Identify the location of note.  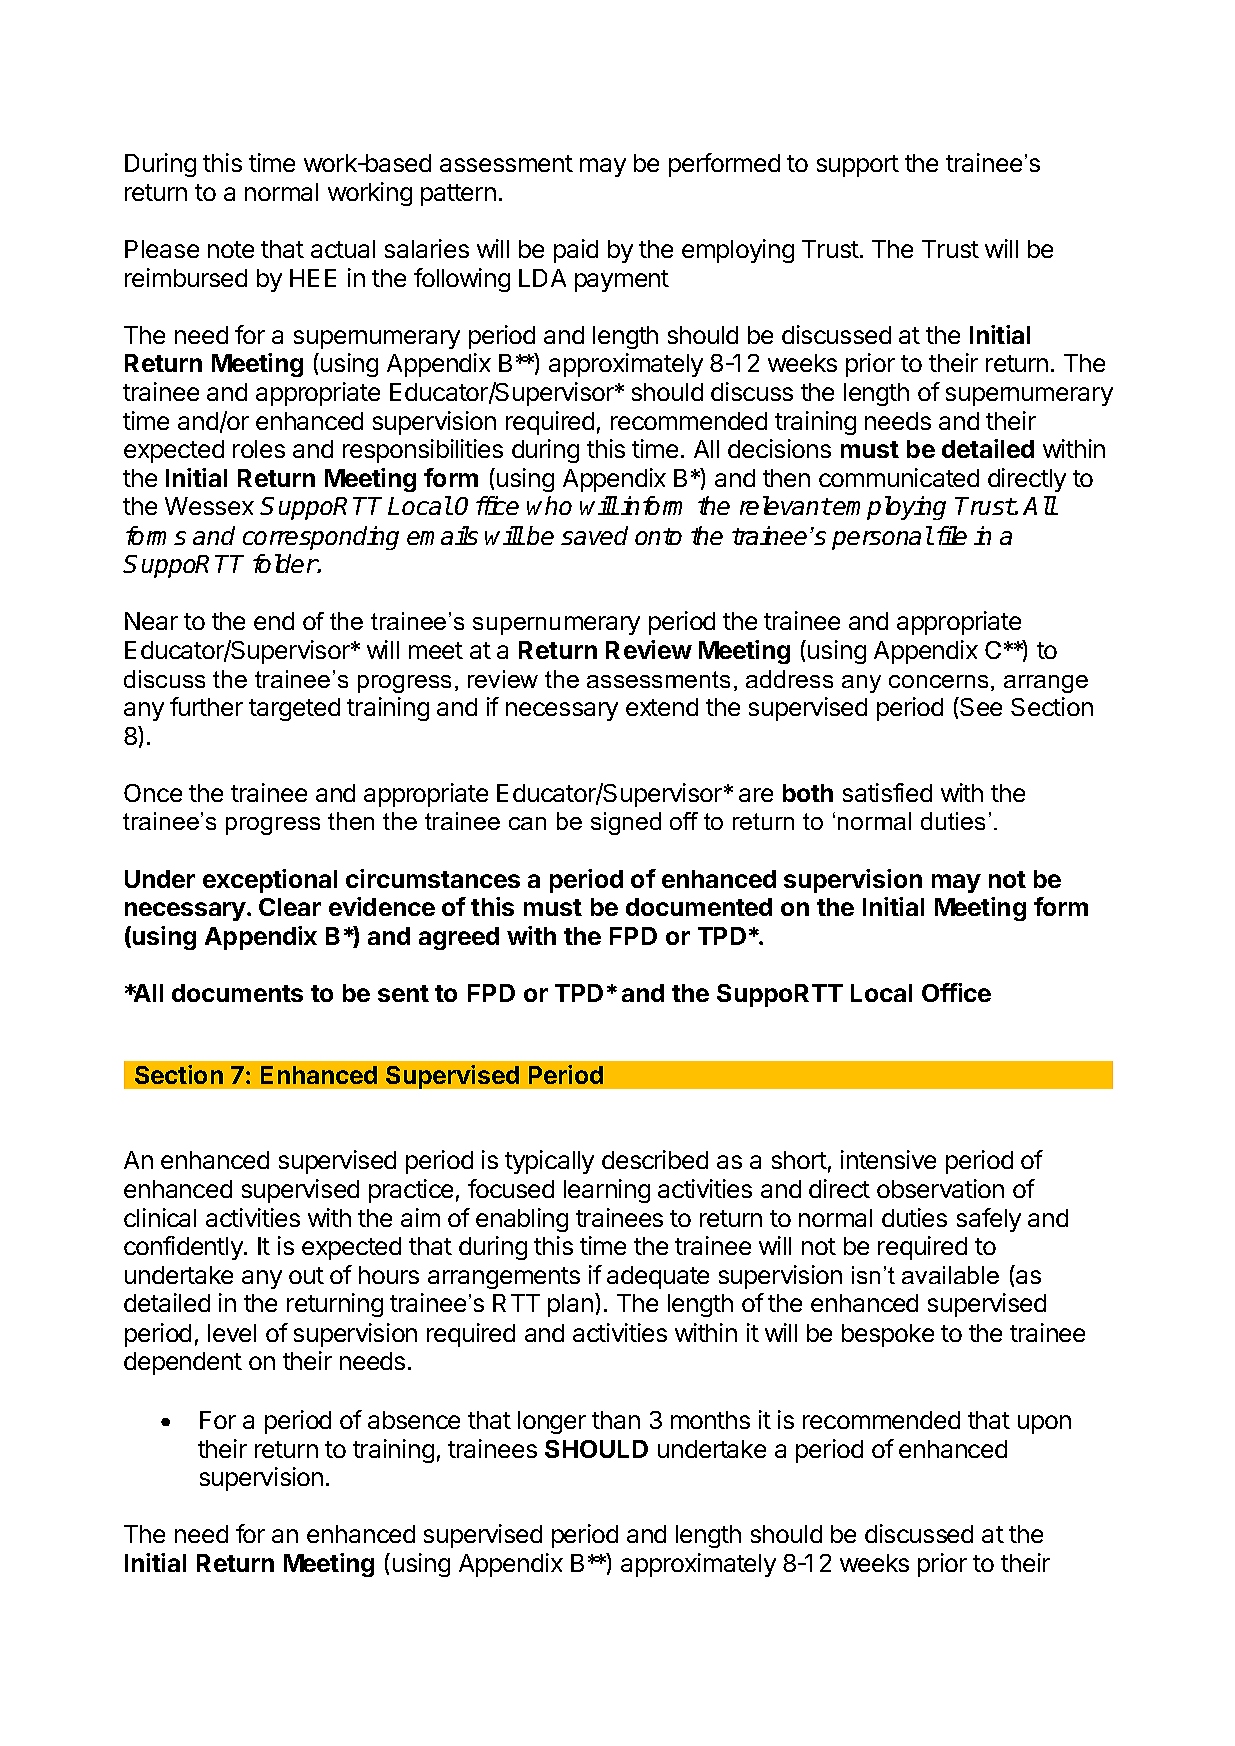
(231, 249).
